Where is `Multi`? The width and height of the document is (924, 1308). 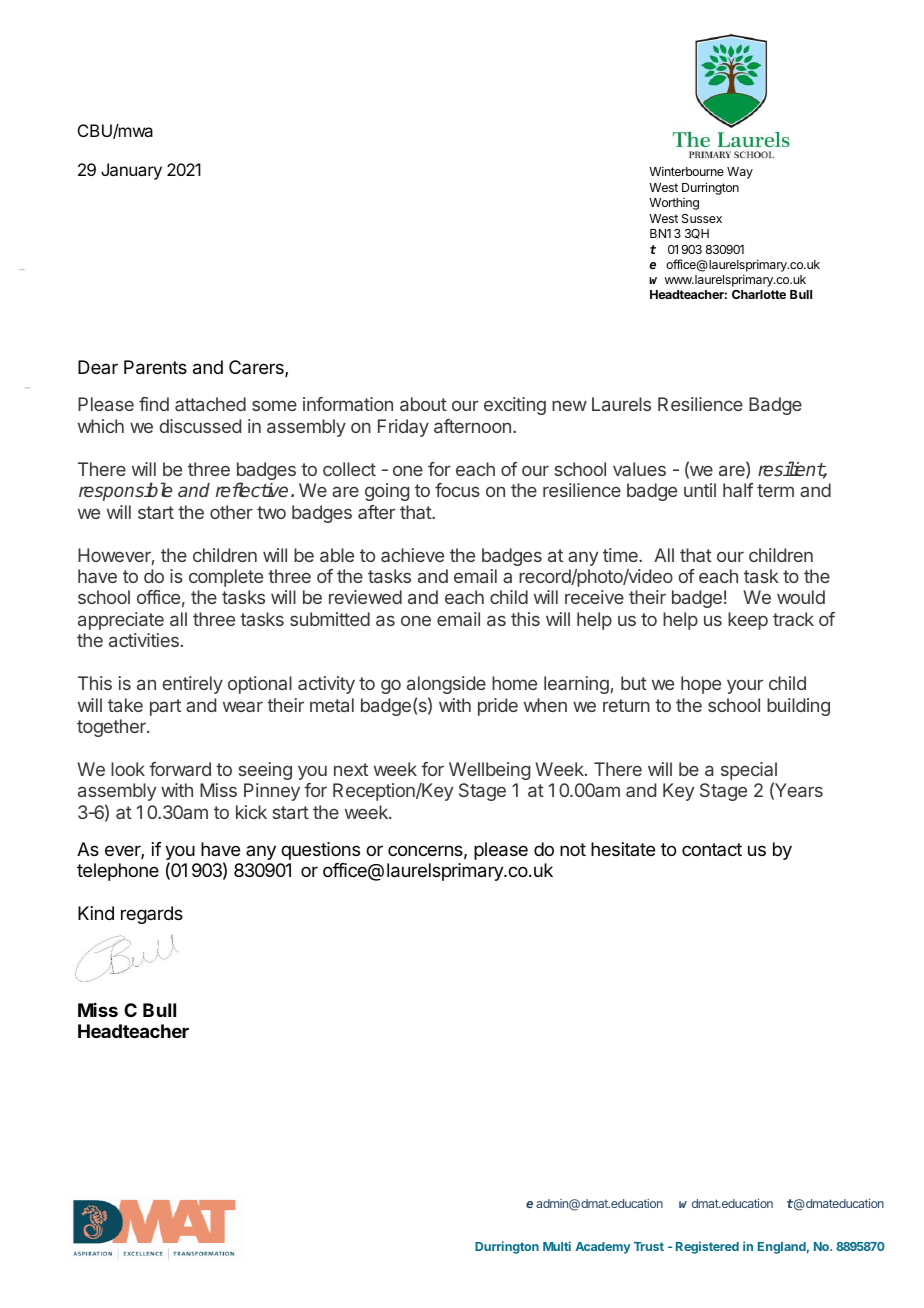 Multi is located at coordinates (557, 1246).
